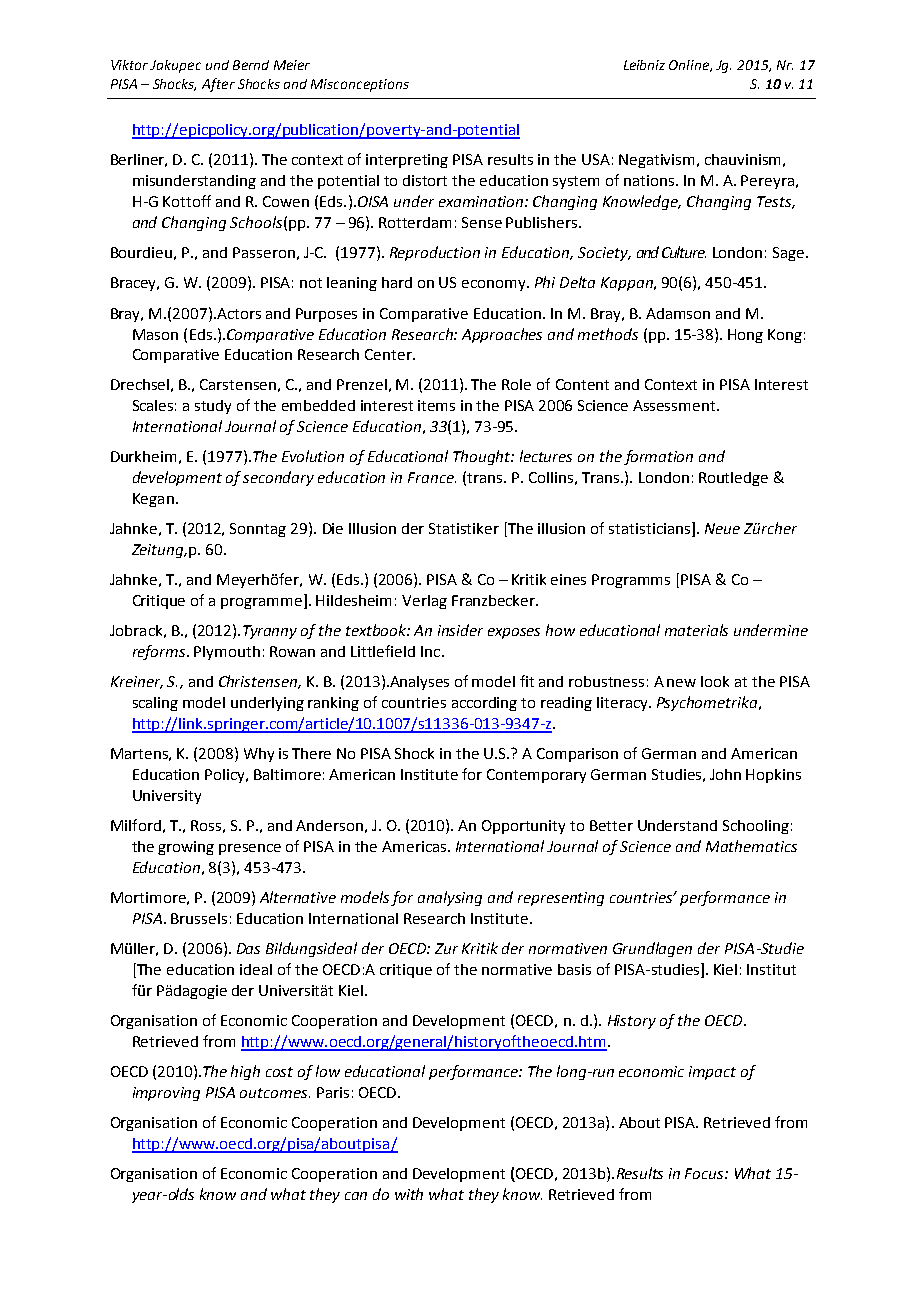 This screenshot has width=924, height=1308. Describe the element at coordinates (199, 918) in the screenshot. I see `Brussels` at that location.
